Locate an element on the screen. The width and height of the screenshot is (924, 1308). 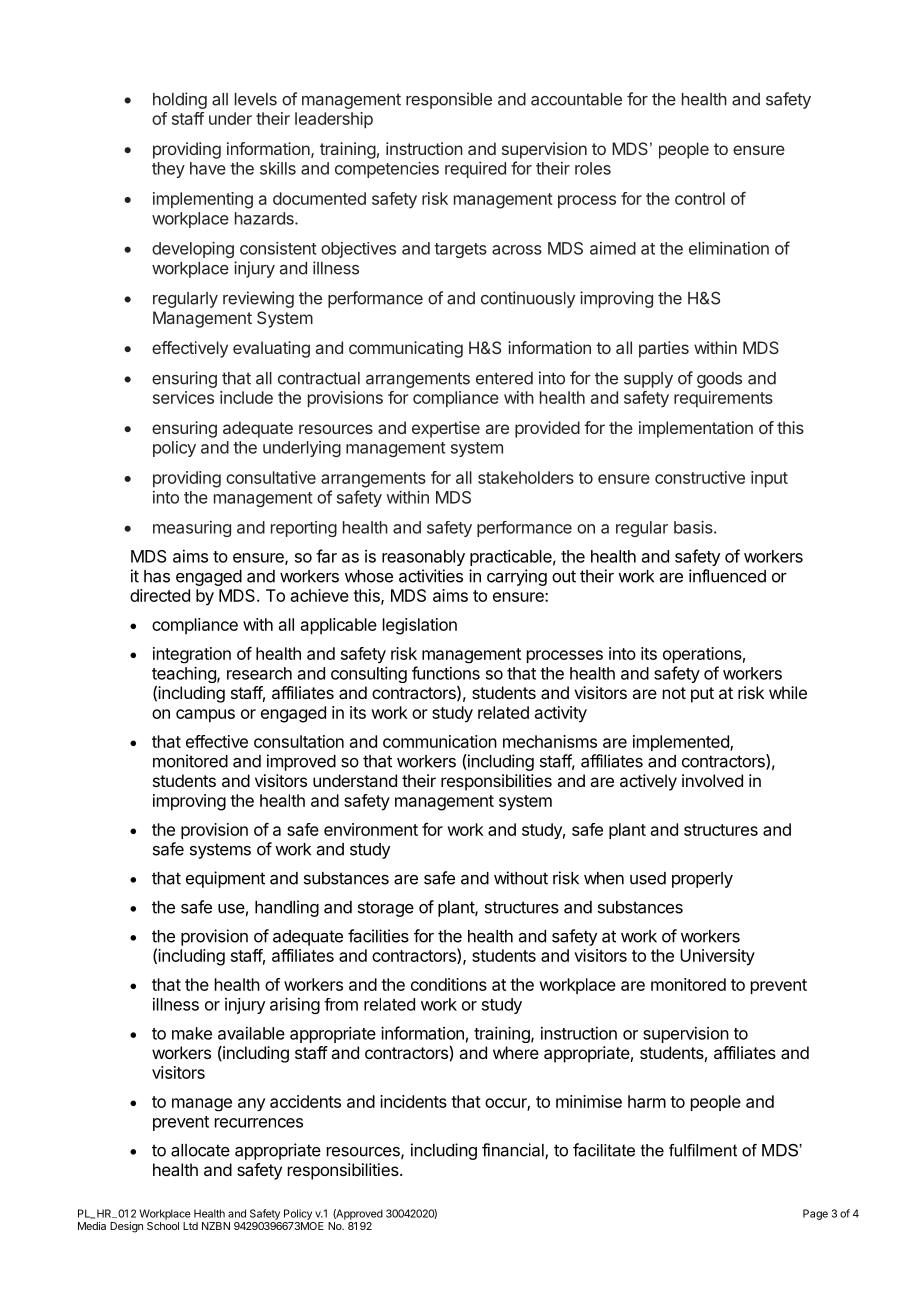
holding is located at coordinates (180, 100).
